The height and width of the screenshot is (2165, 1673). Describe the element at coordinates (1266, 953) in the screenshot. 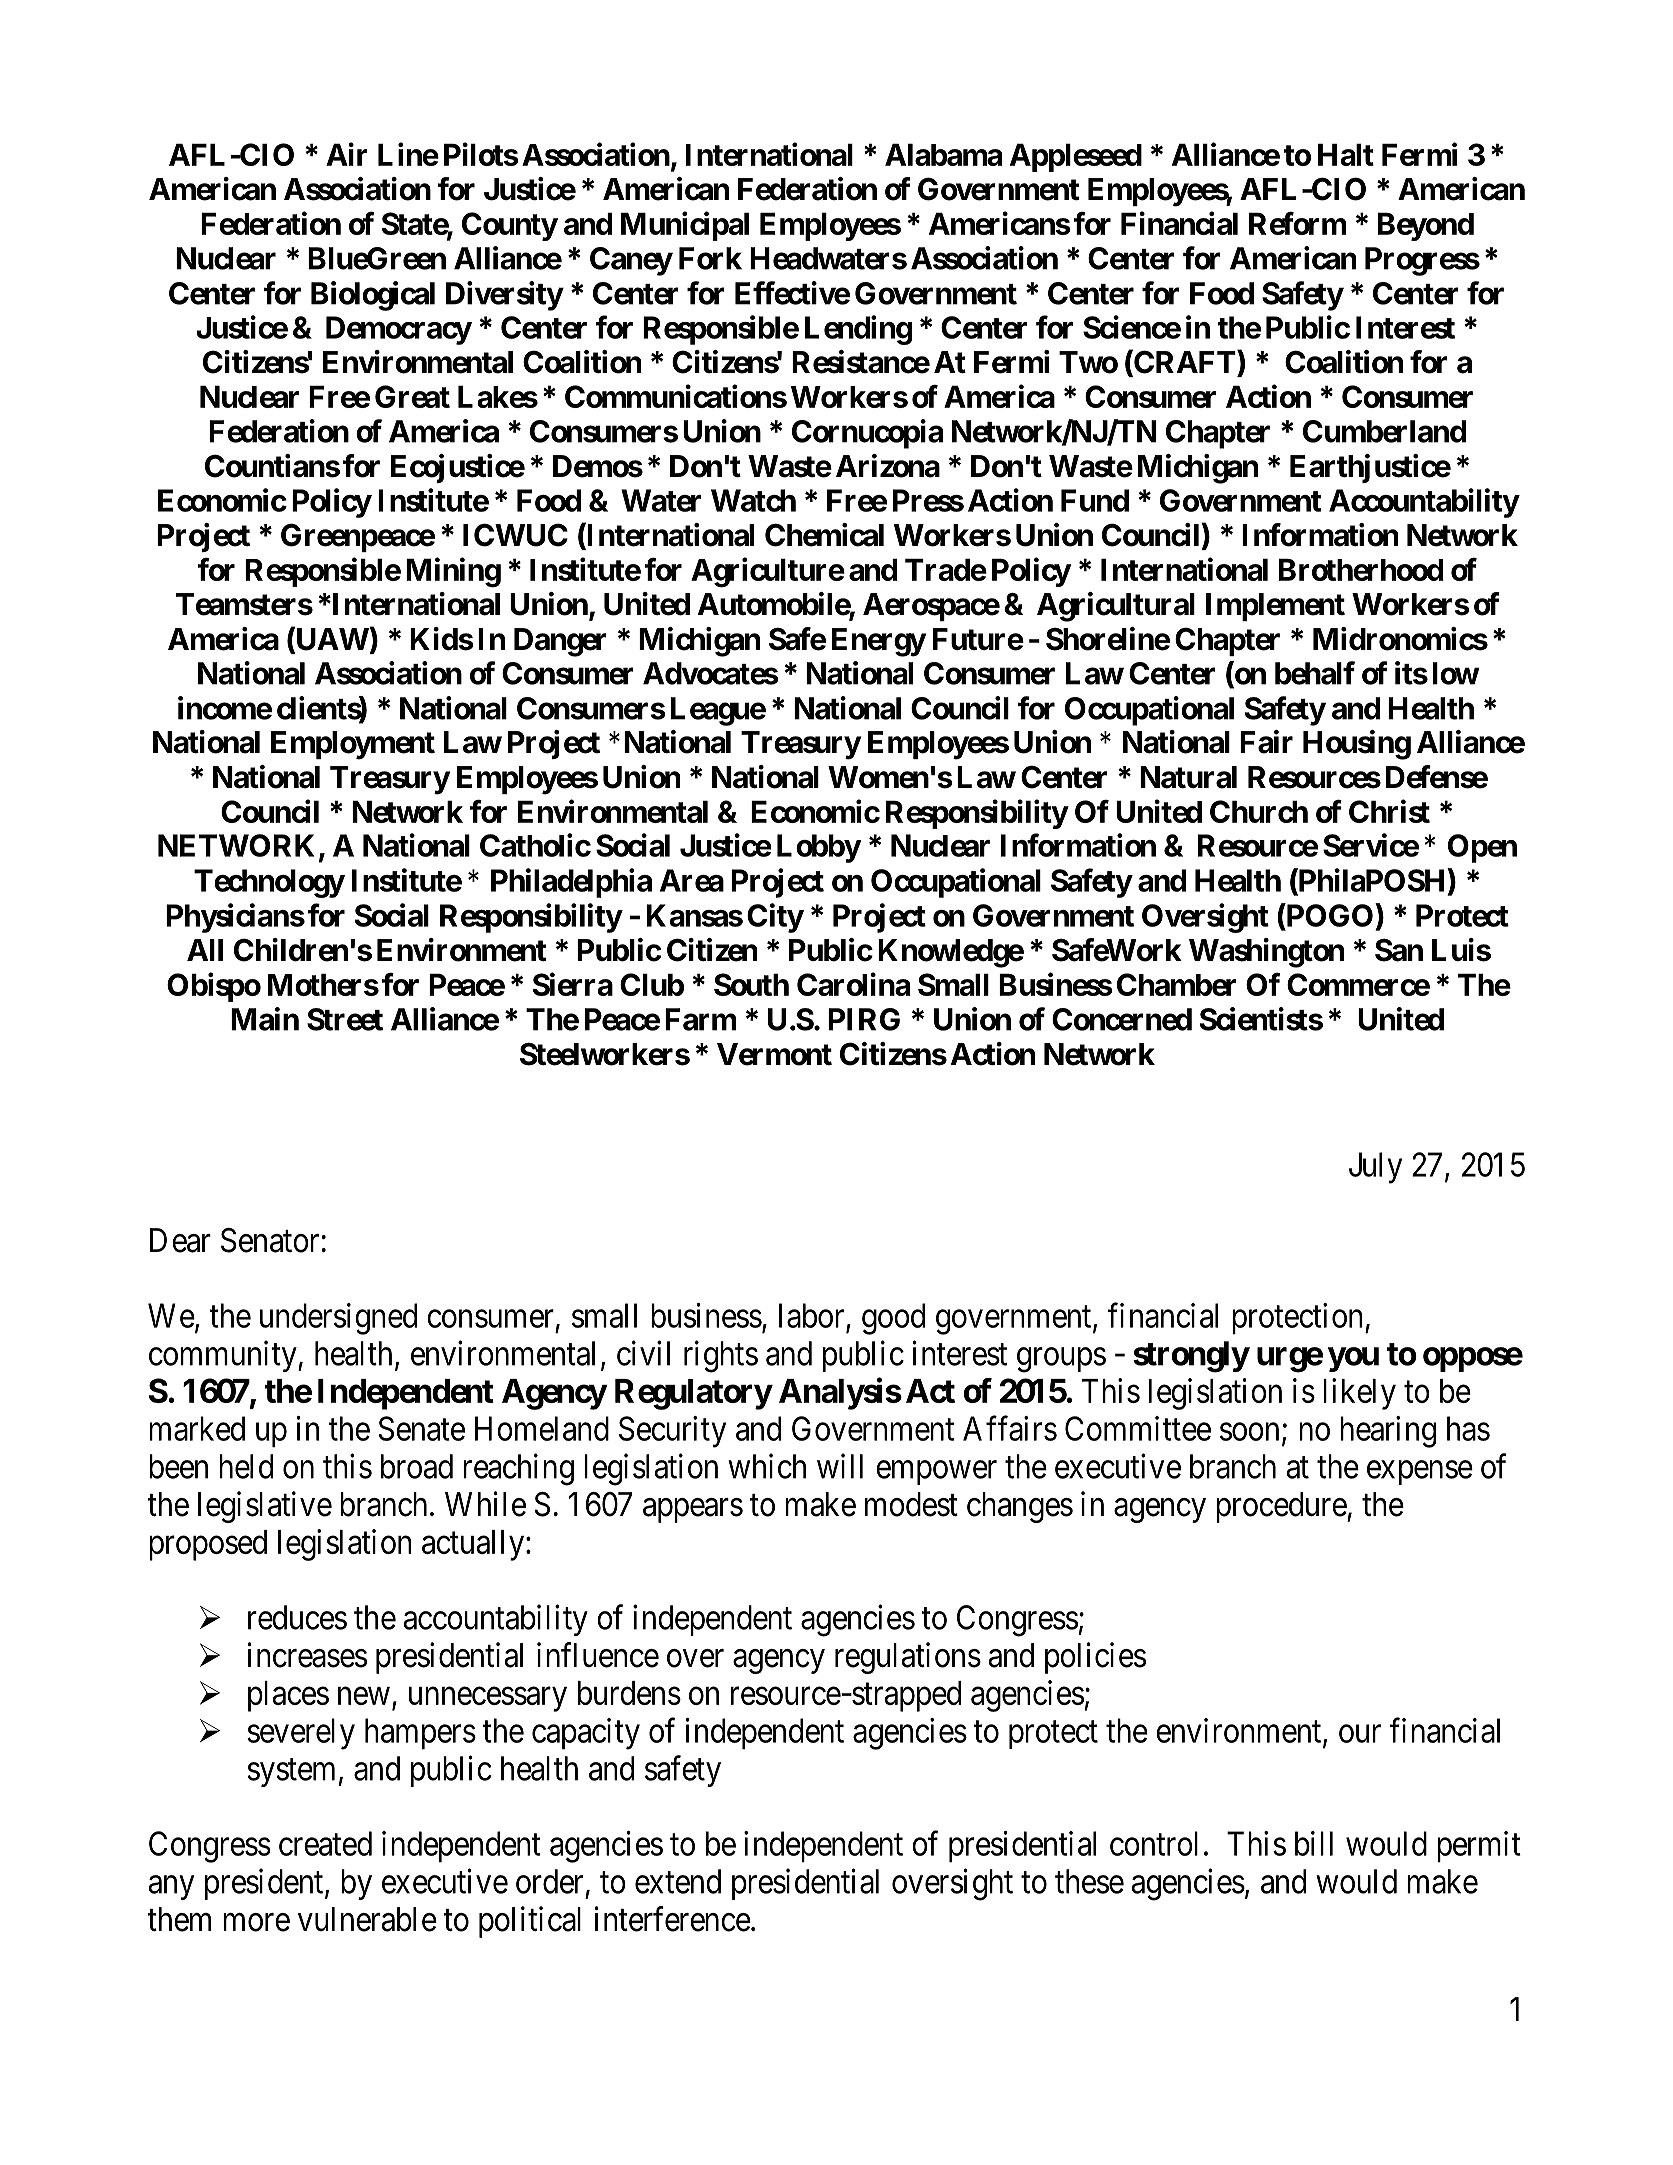

I see `Washington` at that location.
